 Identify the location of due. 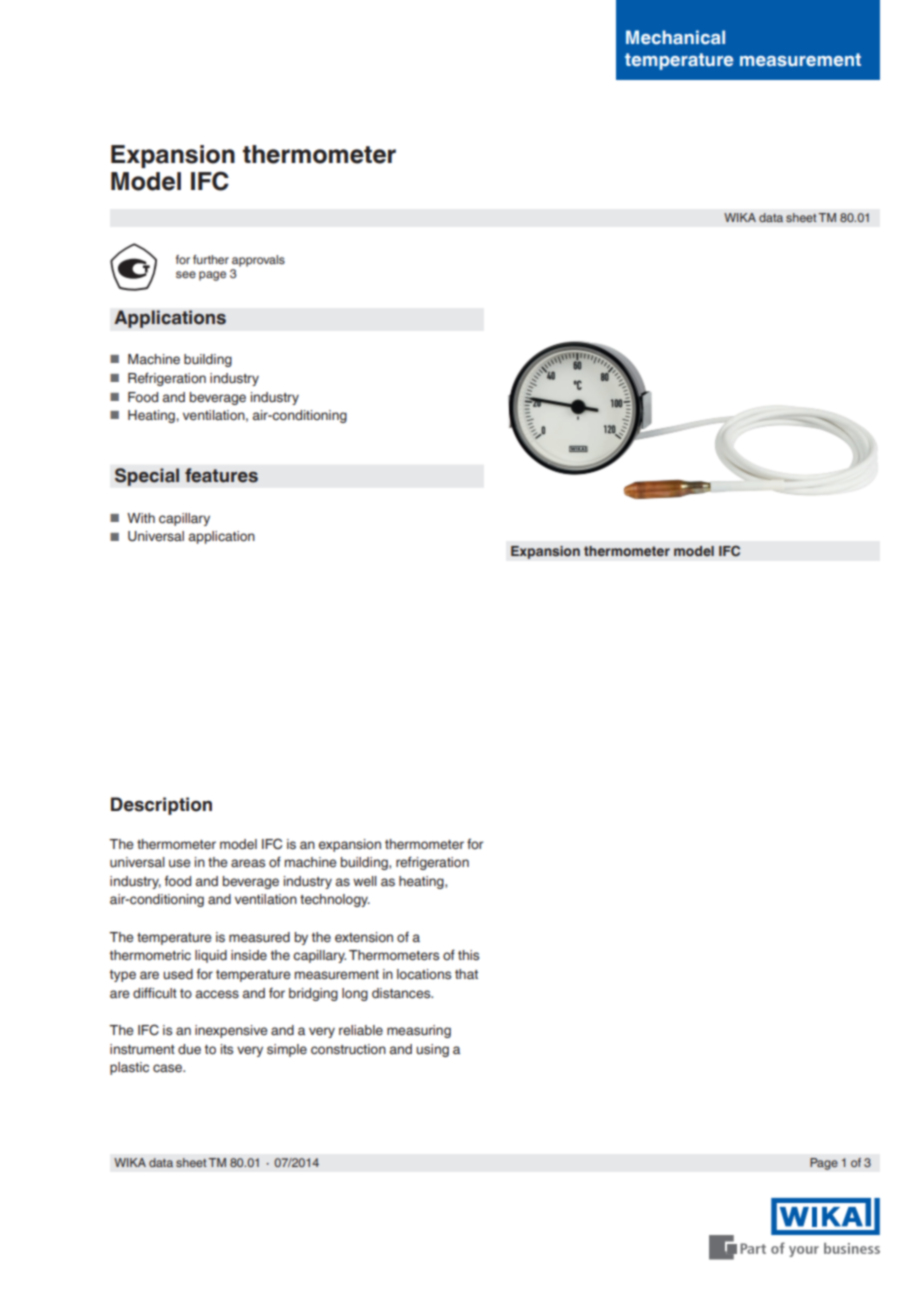
(189, 1049).
